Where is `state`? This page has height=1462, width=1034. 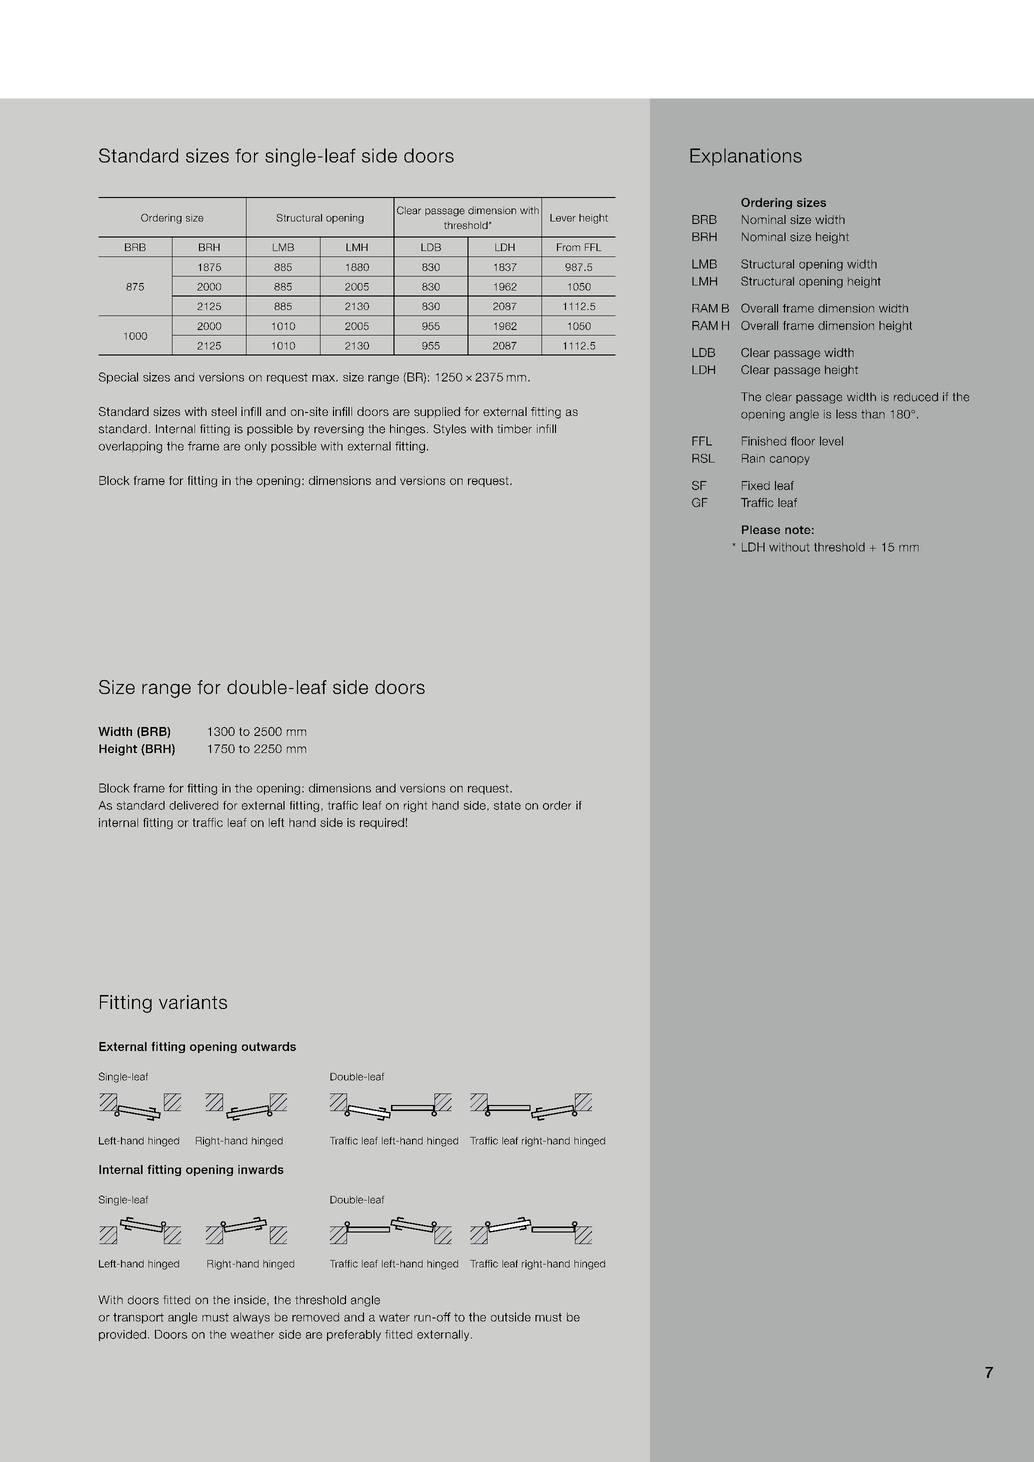 state is located at coordinates (507, 805).
